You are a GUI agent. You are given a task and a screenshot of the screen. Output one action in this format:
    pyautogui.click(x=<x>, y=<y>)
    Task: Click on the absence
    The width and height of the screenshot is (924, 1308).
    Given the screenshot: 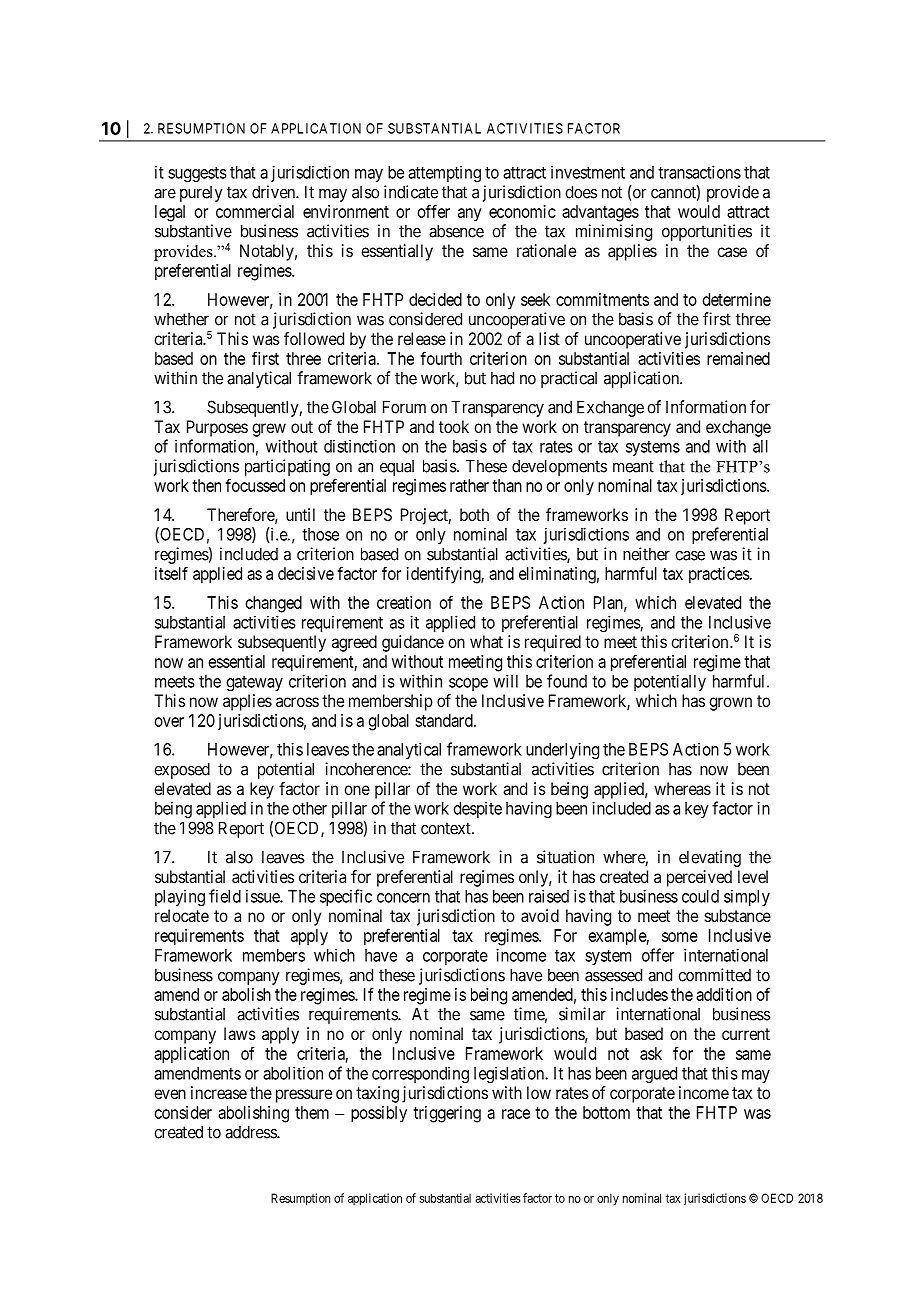 What is the action you would take?
    pyautogui.click(x=456, y=231)
